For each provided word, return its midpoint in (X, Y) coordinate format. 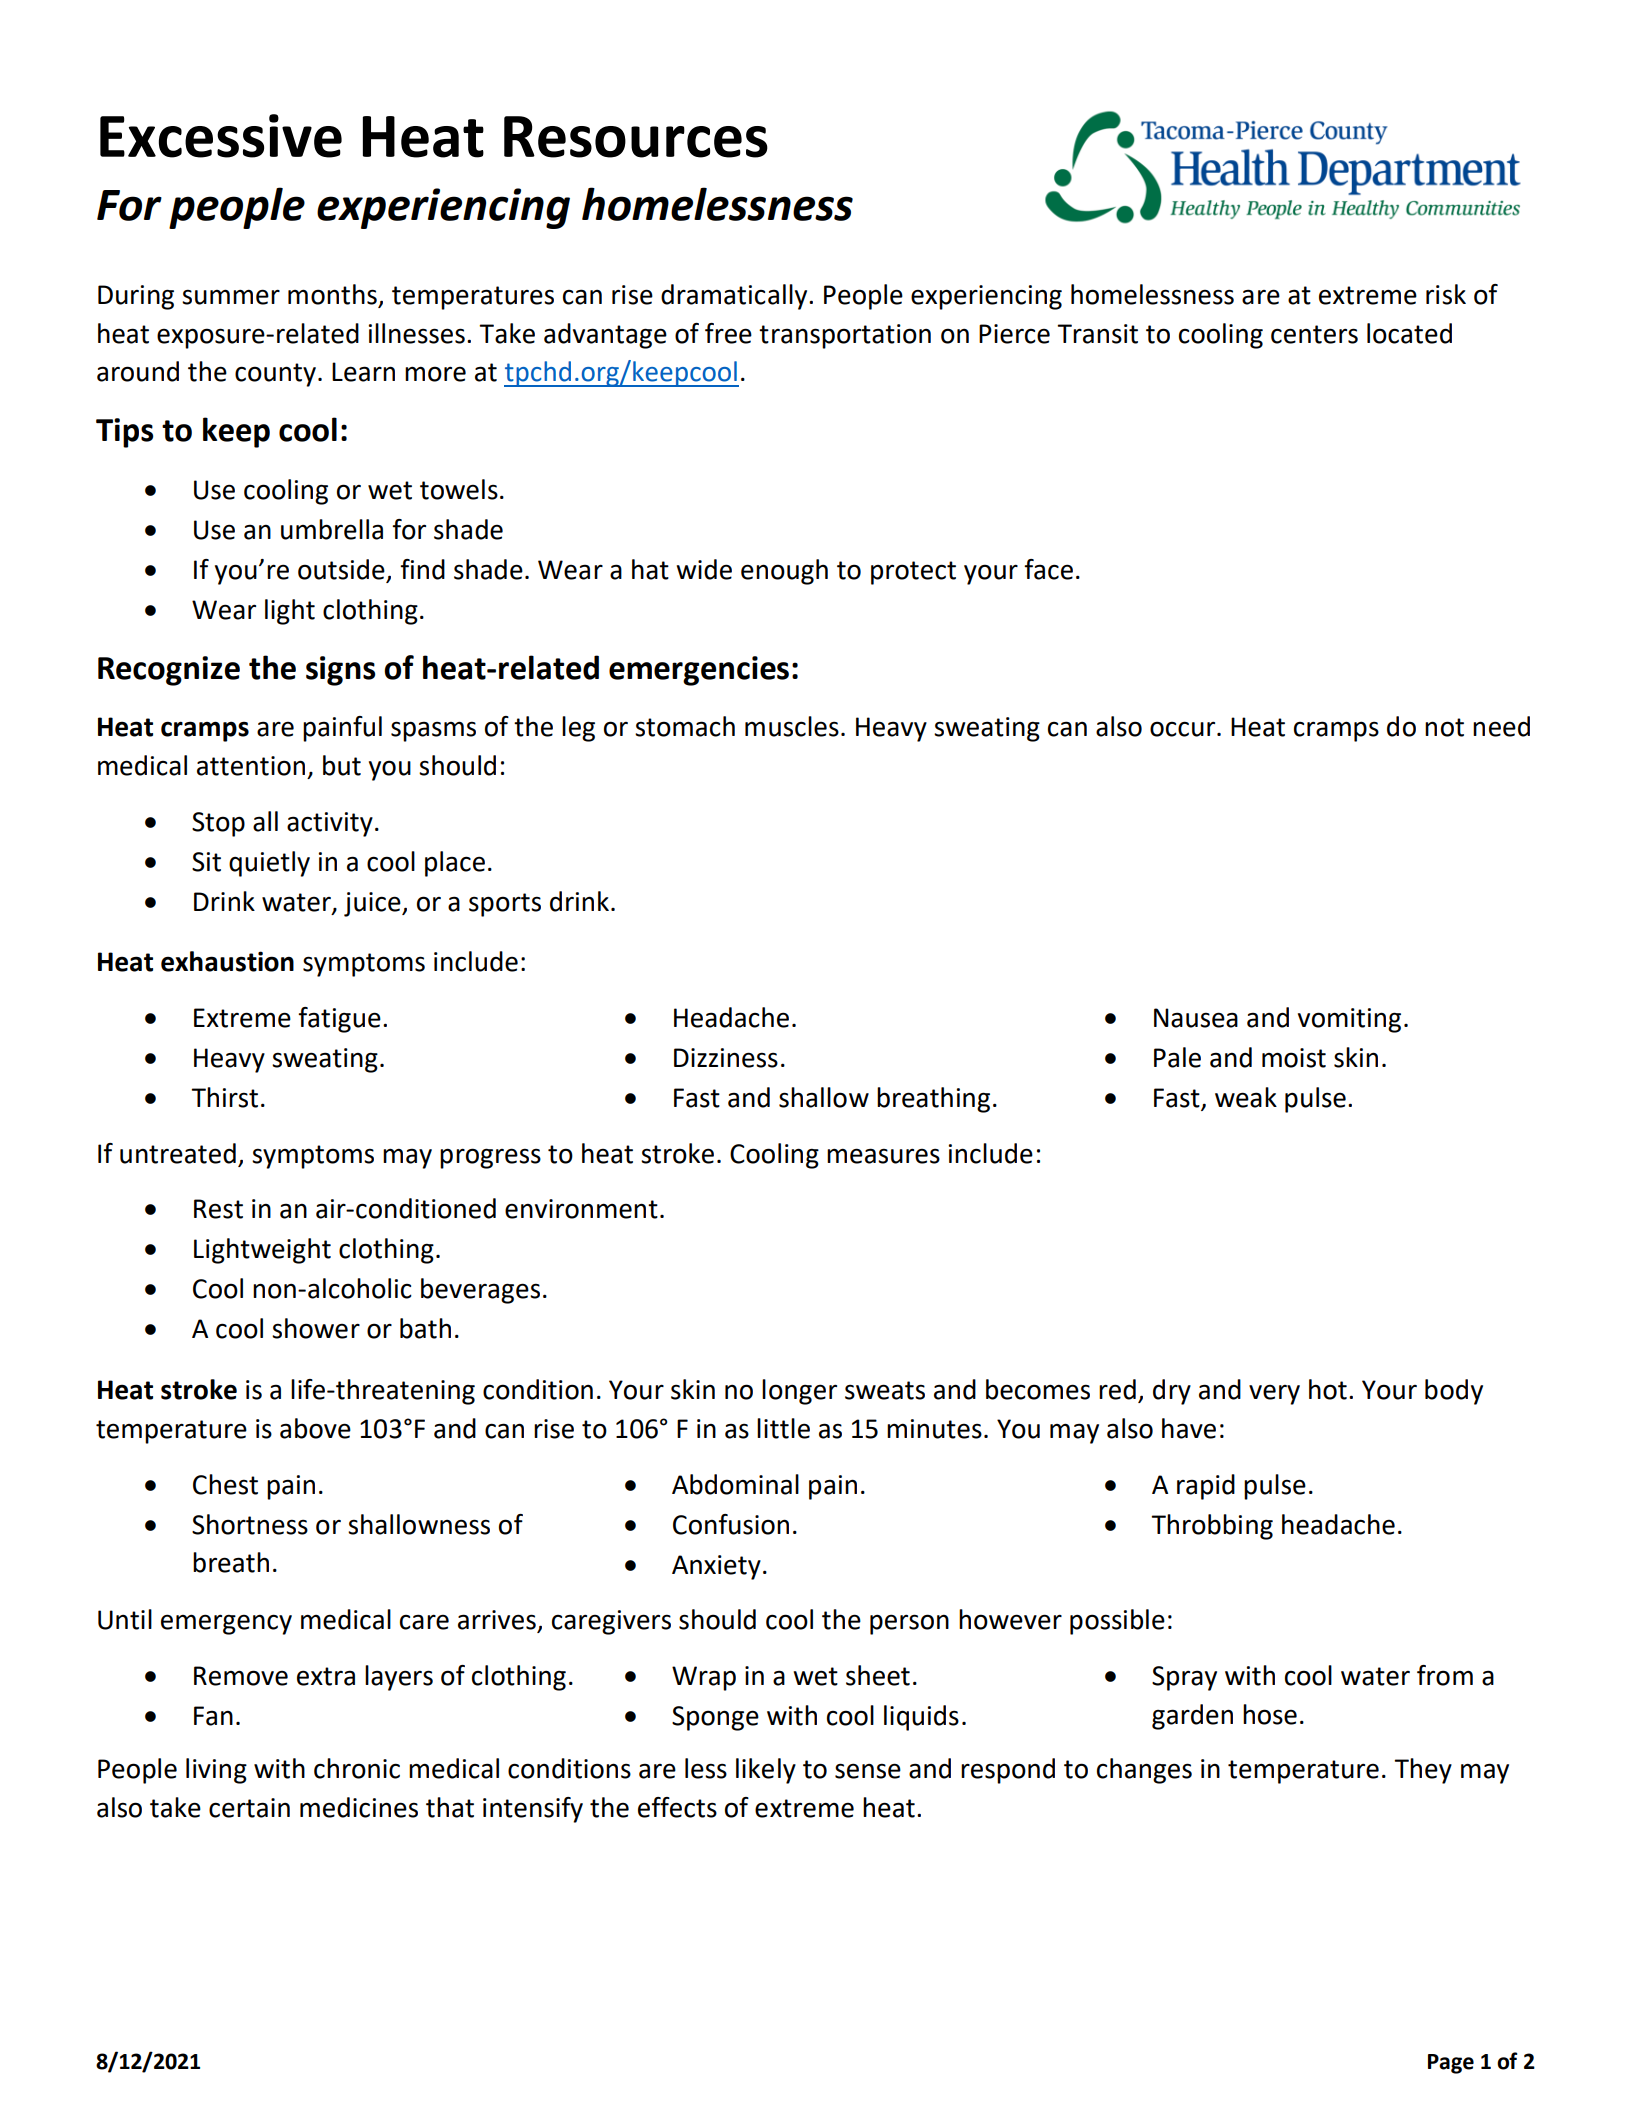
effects (677, 1807)
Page (1451, 2064)
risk (1446, 294)
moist (1294, 1058)
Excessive (221, 136)
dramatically (735, 297)
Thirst (224, 1097)
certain (249, 1808)
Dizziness (726, 1058)
